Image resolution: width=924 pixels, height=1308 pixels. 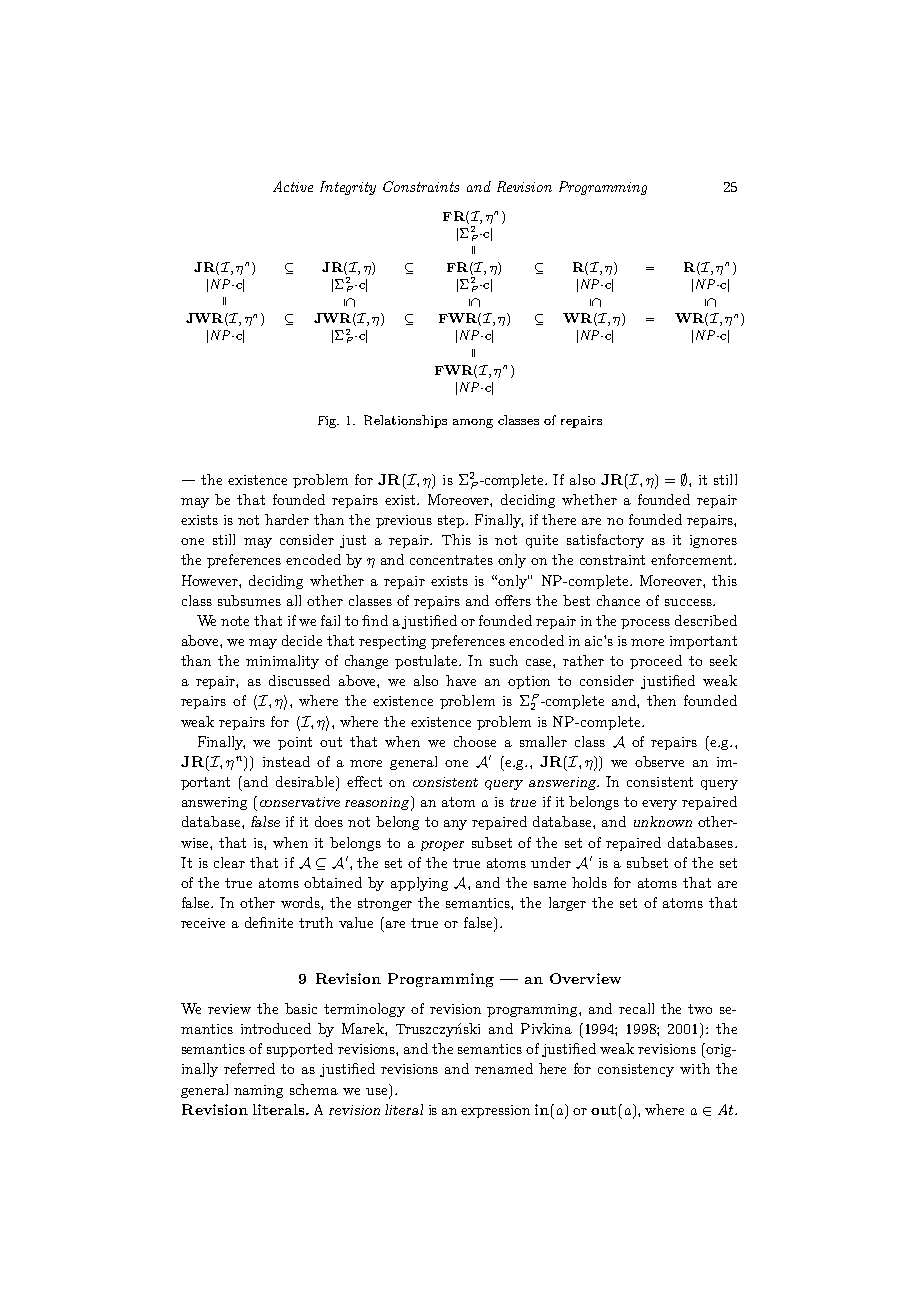 I want to click on Integrity, so click(x=348, y=188).
